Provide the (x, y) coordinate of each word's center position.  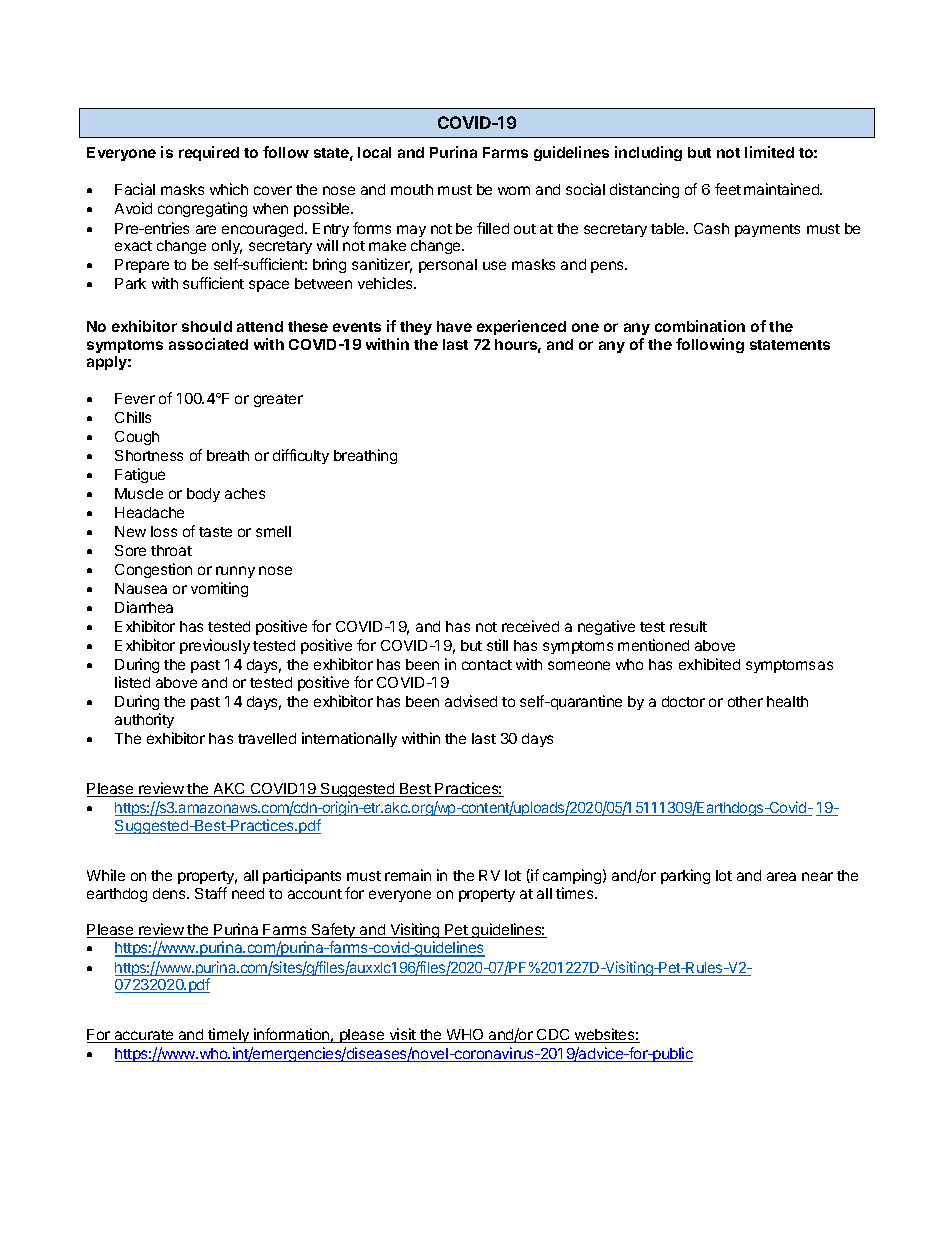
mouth (412, 189)
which (229, 189)
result (688, 626)
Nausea (141, 588)
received (530, 626)
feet (728, 189)
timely (229, 1035)
